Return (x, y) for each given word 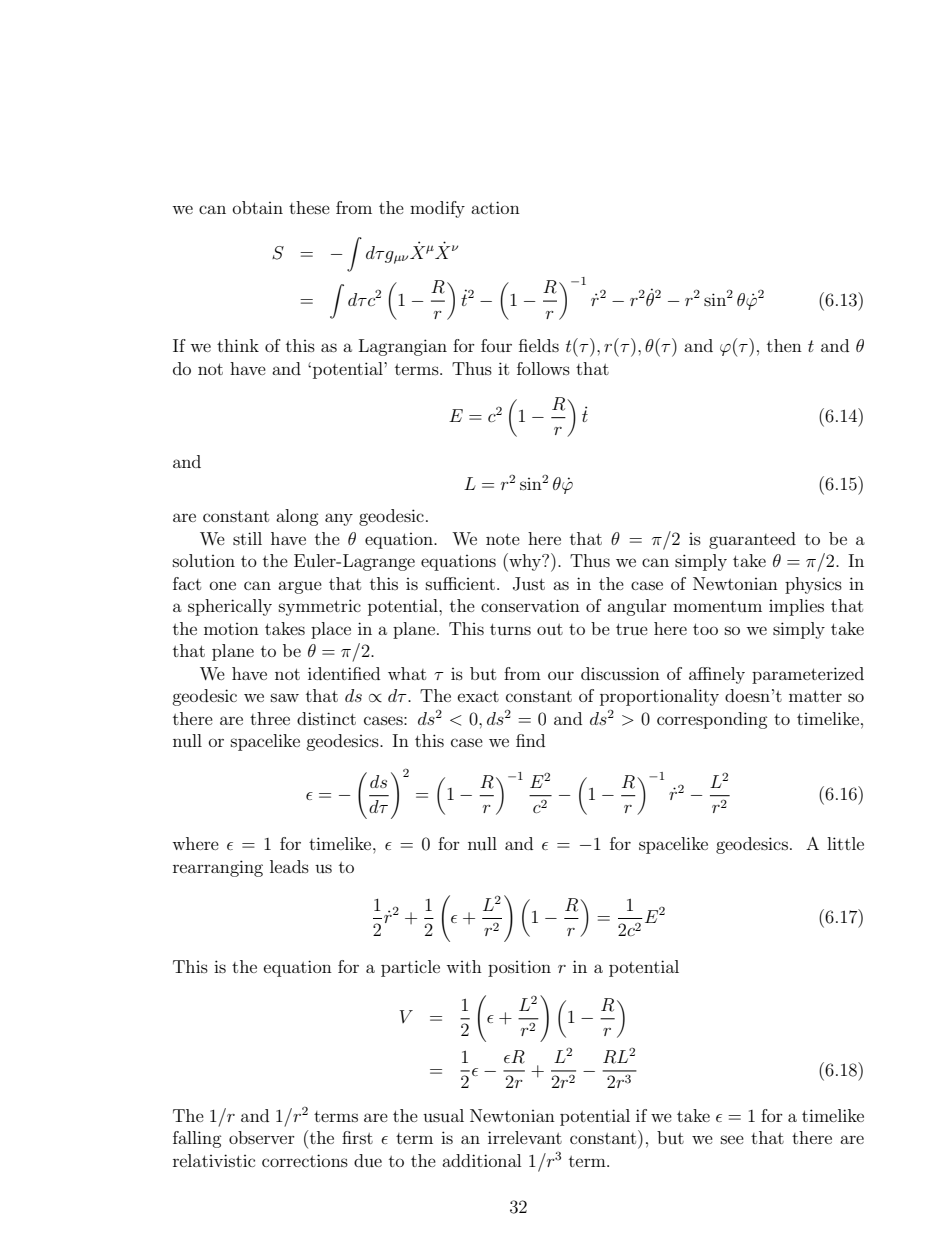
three (270, 718)
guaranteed (752, 540)
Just (529, 584)
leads (289, 866)
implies (796, 607)
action (495, 207)
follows (543, 368)
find (530, 740)
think (238, 345)
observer (262, 1137)
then (784, 345)
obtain (258, 207)
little (845, 843)
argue (300, 587)
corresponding (712, 720)
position (519, 968)
